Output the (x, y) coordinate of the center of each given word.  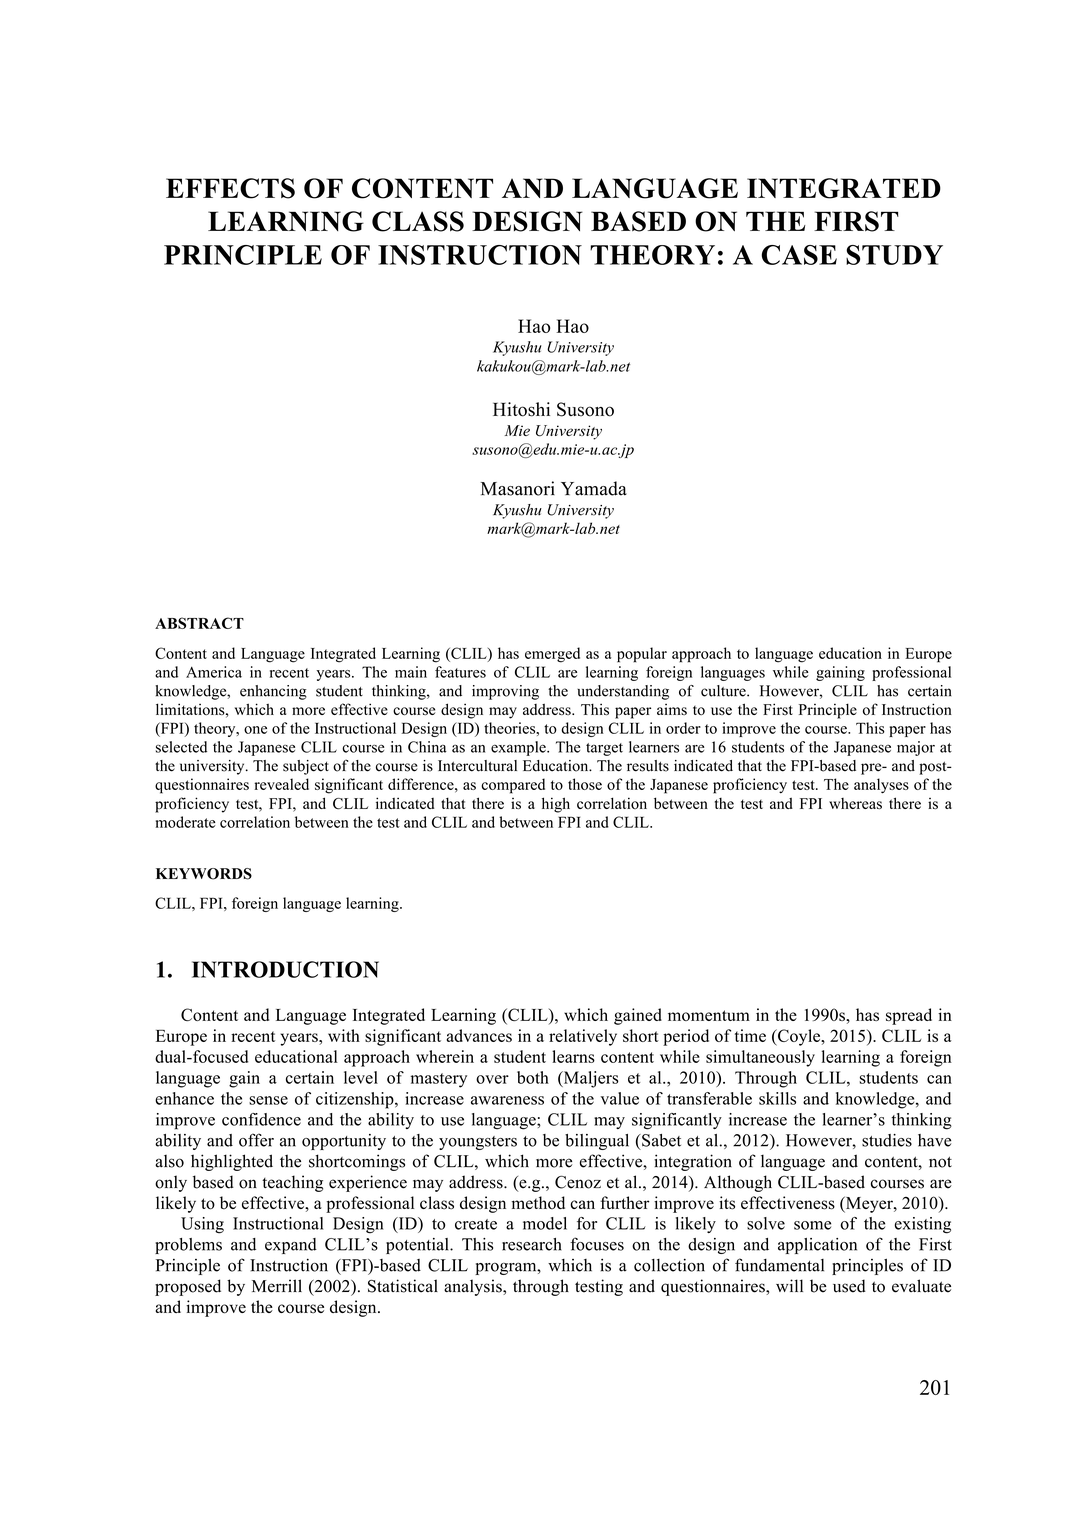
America (214, 672)
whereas (855, 803)
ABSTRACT (199, 623)
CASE (799, 255)
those (585, 784)
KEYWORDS (204, 874)
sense (268, 1100)
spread (909, 1016)
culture (724, 691)
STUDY (894, 255)
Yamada (594, 488)
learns (573, 1056)
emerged (552, 655)
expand (291, 1246)
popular (642, 655)
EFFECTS (230, 188)
